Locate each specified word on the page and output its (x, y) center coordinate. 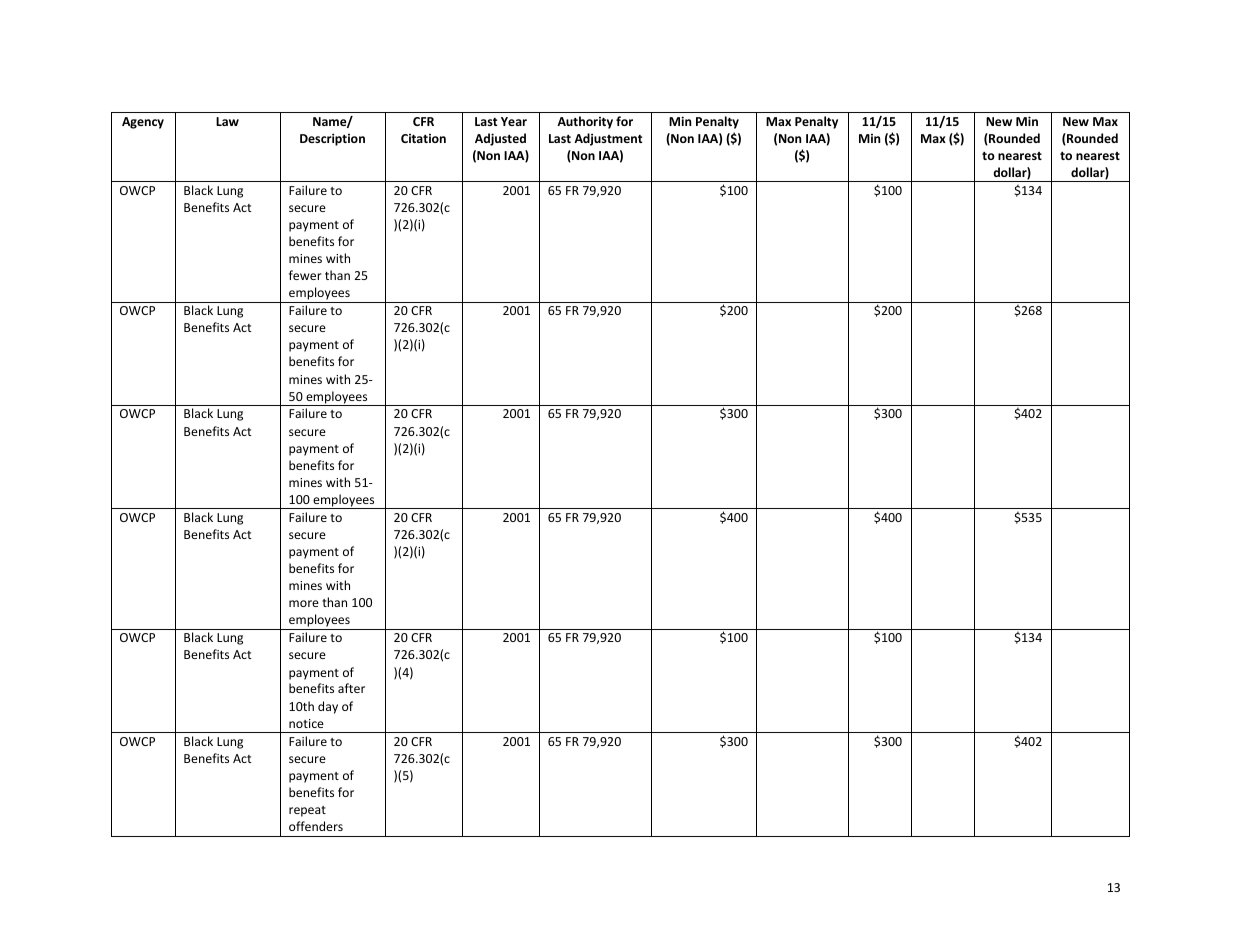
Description (332, 139)
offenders (316, 826)
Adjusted (500, 139)
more (304, 603)
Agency (143, 123)
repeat (307, 811)
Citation (423, 138)
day (328, 707)
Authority (585, 122)
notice (306, 723)
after (351, 688)
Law (227, 121)
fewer (305, 275)
